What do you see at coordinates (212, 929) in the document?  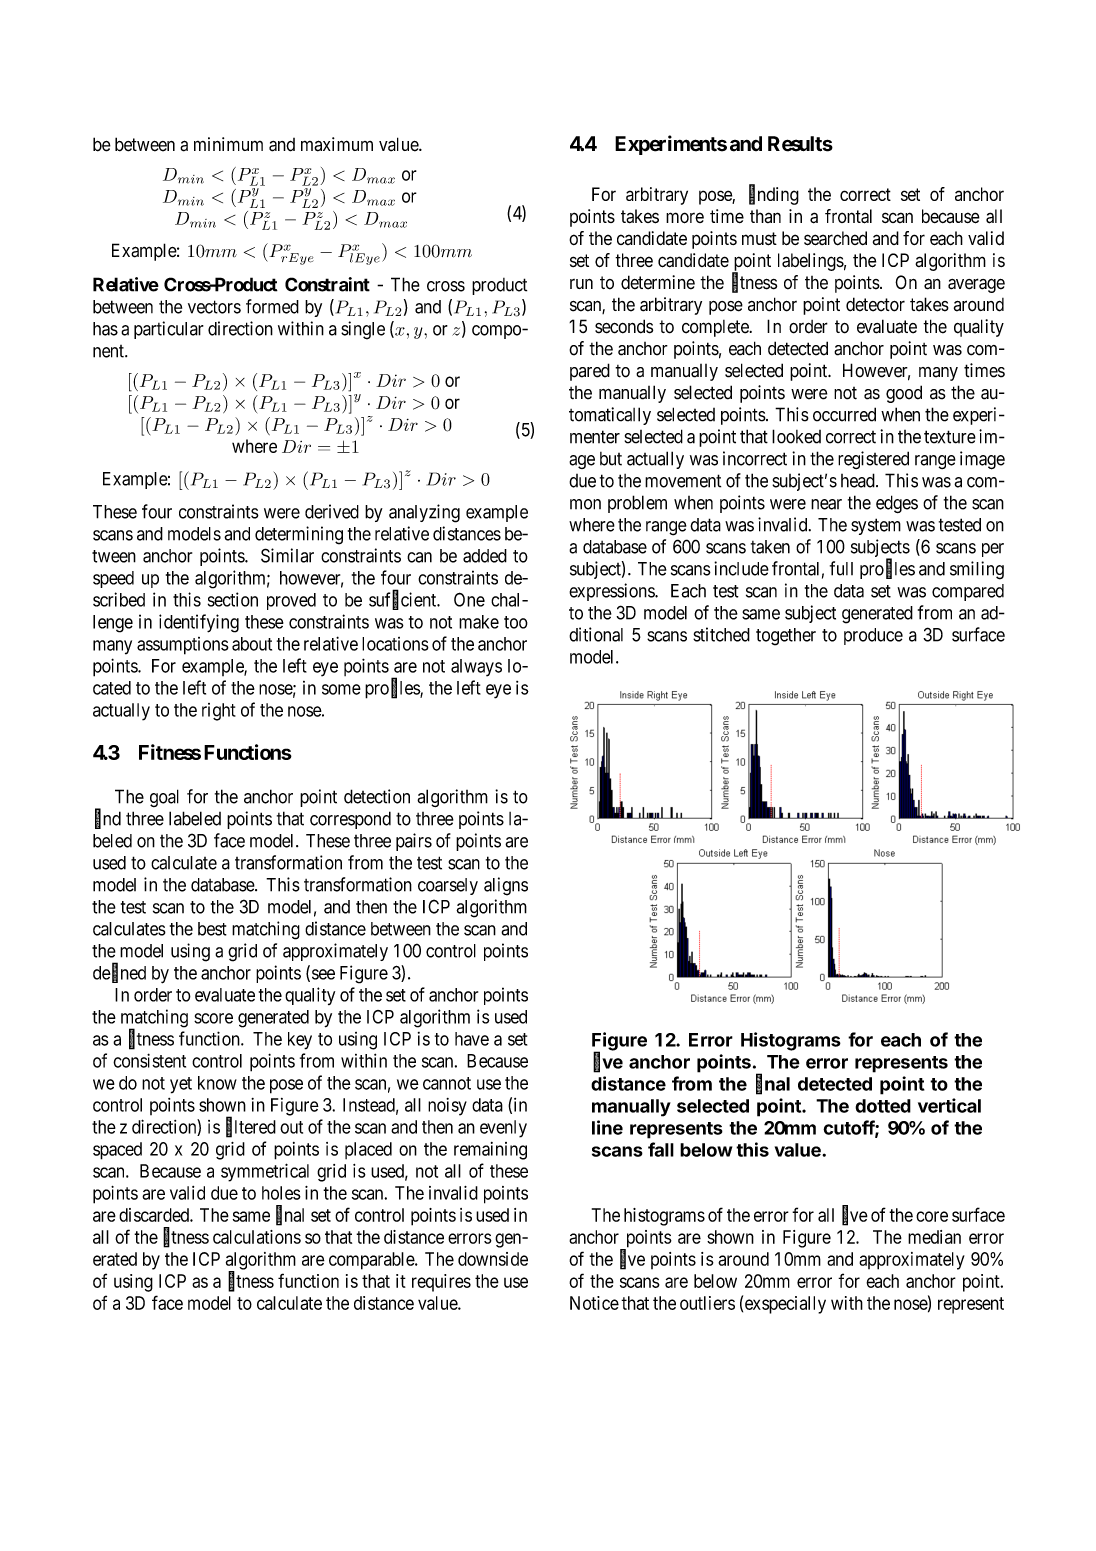 I see `best` at bounding box center [212, 929].
